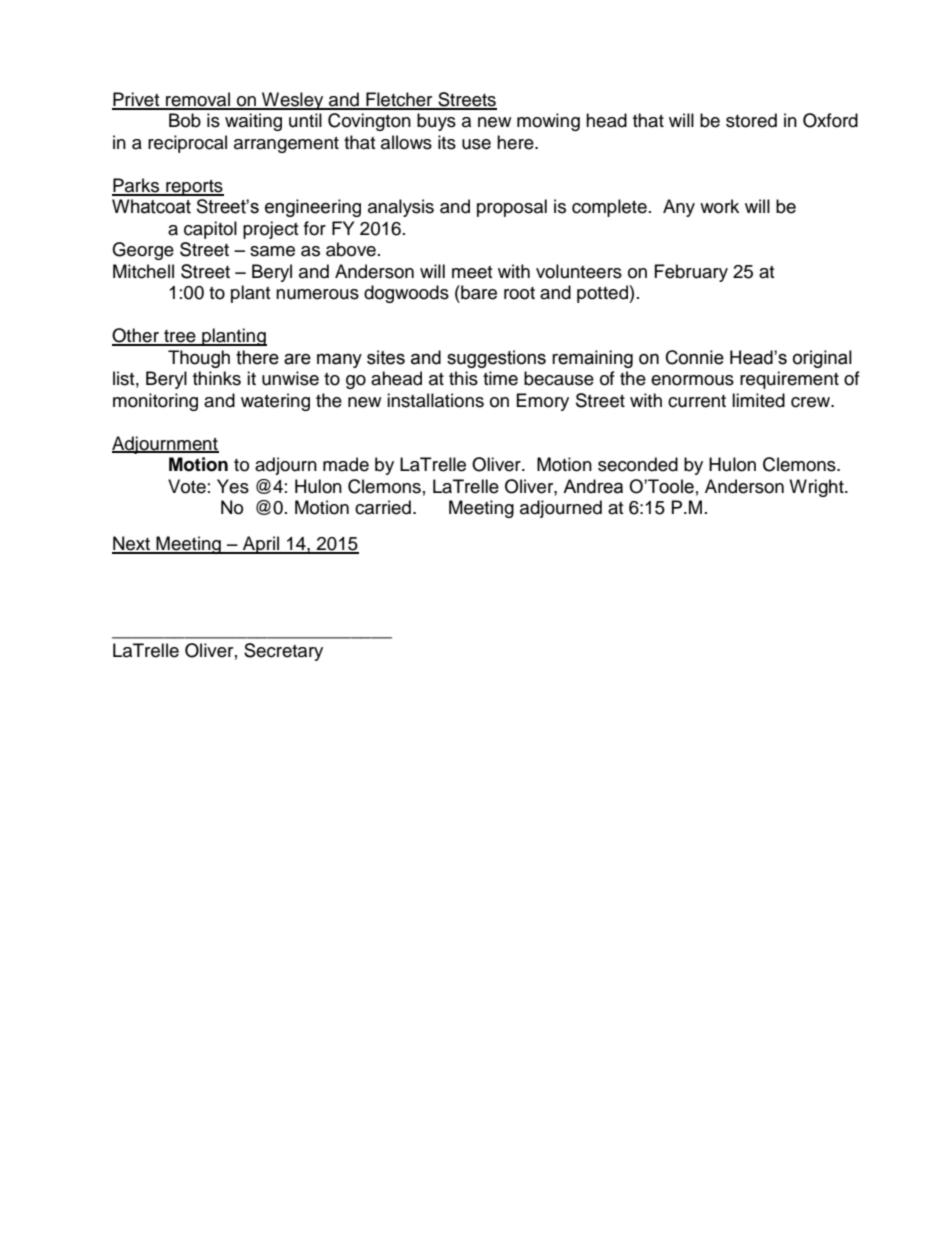  Describe the element at coordinates (512, 208) in the document. I see `proposal` at that location.
